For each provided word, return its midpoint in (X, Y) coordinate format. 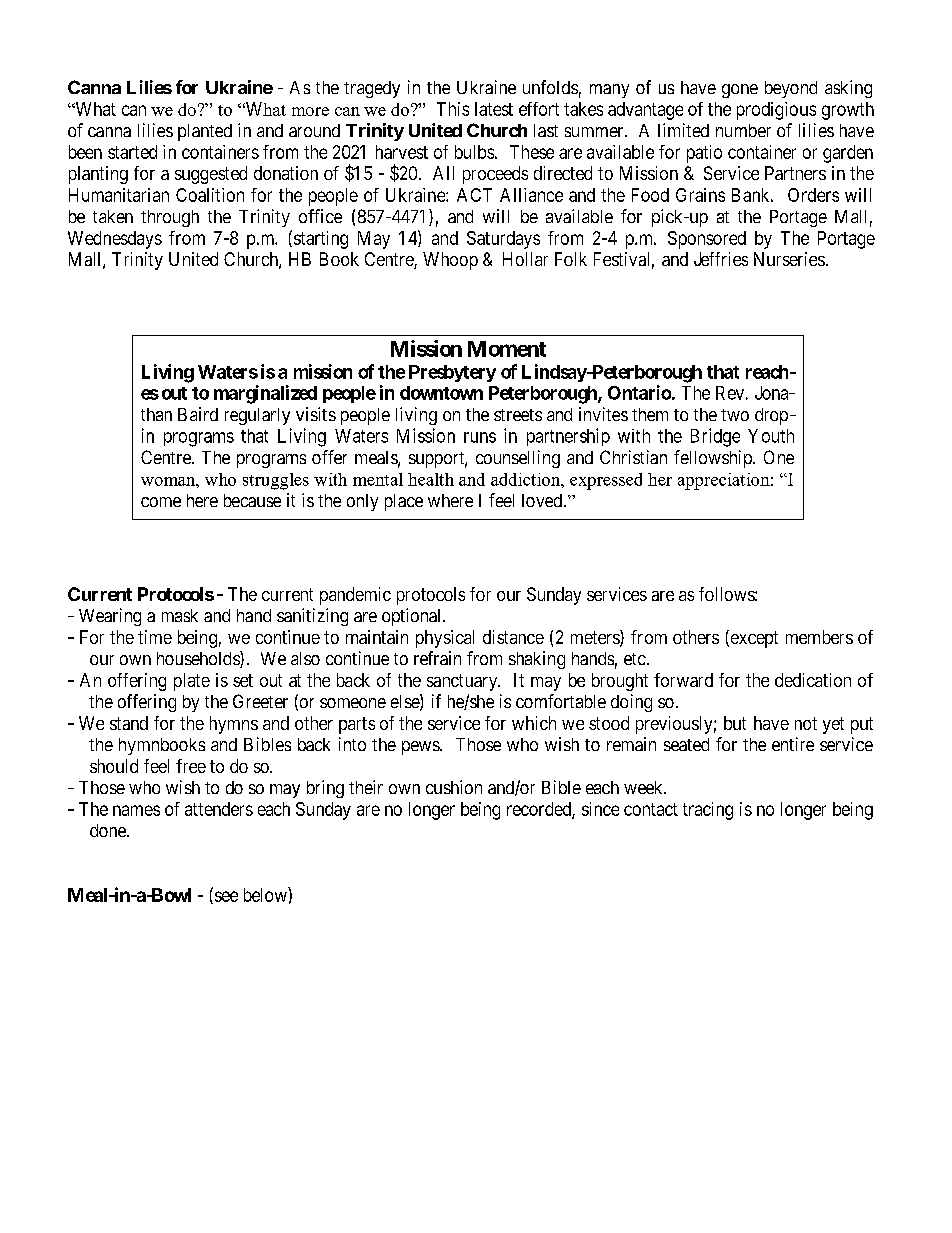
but (735, 723)
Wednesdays (115, 240)
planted (205, 132)
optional (413, 617)
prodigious (776, 111)
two (735, 415)
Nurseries (789, 259)
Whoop (450, 261)
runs (480, 437)
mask (180, 615)
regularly (257, 416)
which (534, 723)
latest (494, 109)
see (225, 897)
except (753, 639)
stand (129, 723)
